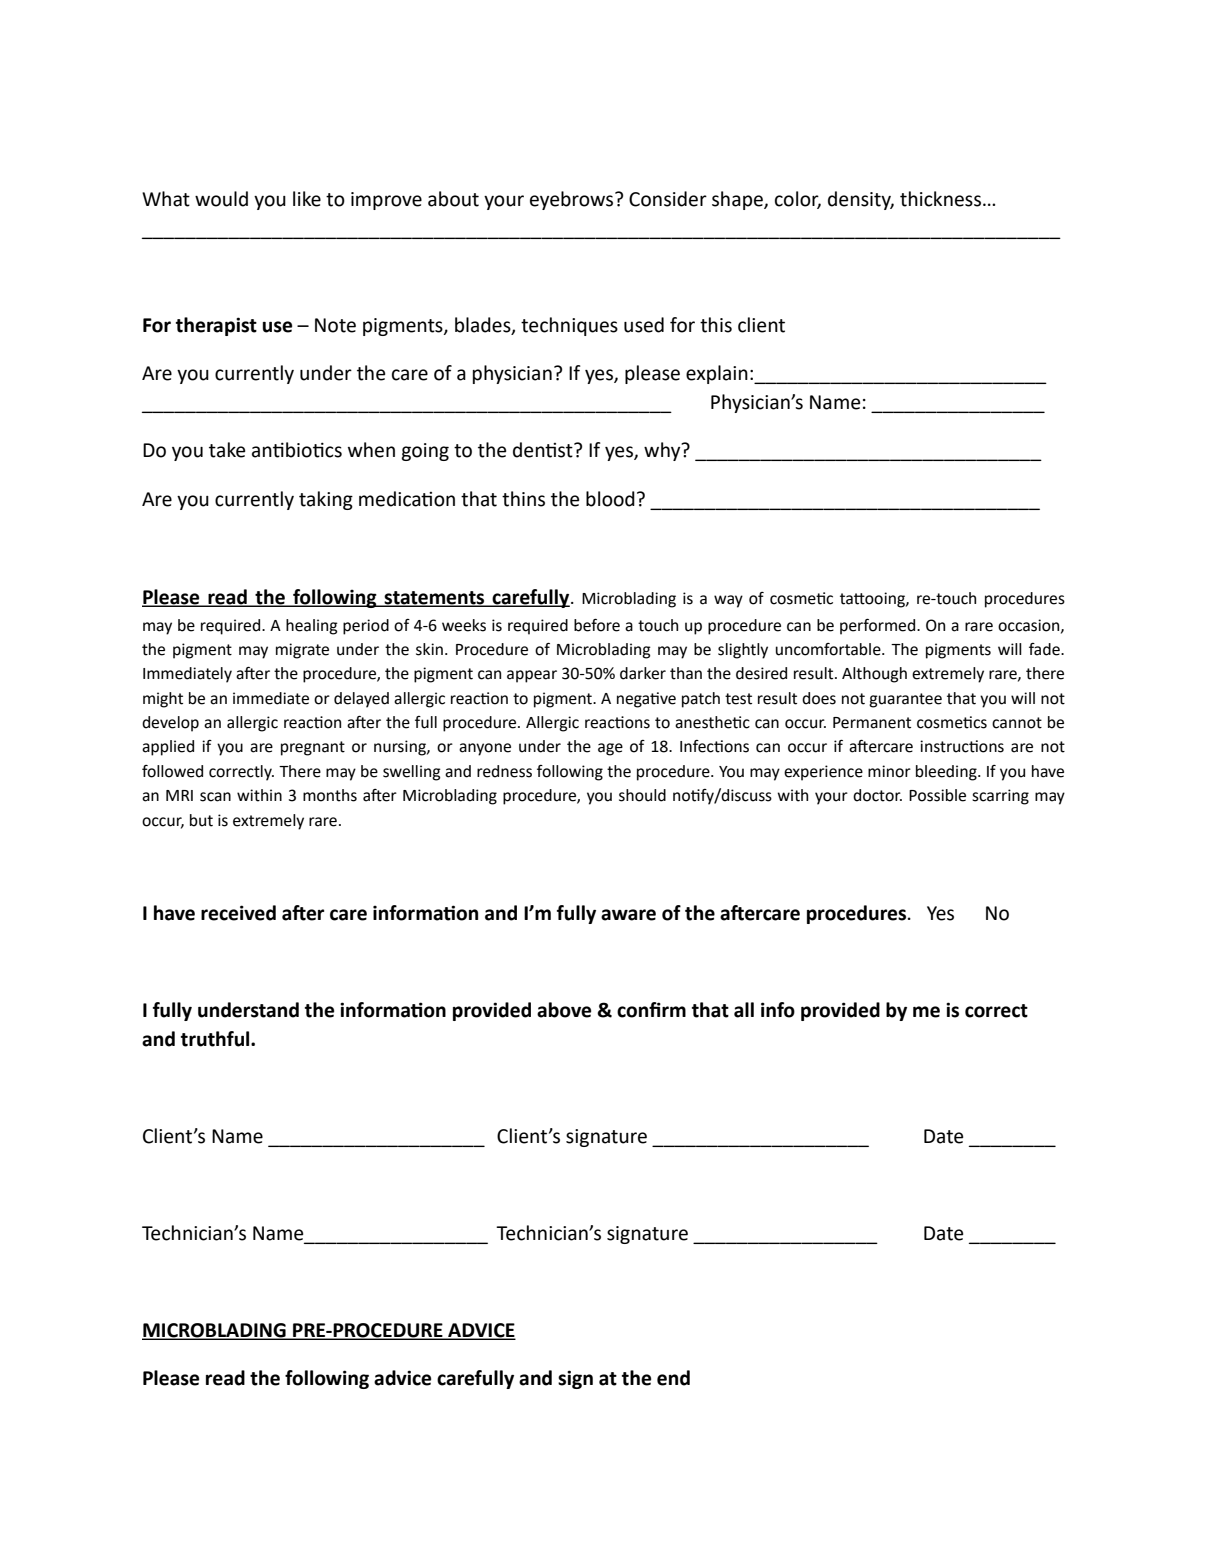 The height and width of the image is (1562, 1207). I want to click on performed, so click(879, 627).
